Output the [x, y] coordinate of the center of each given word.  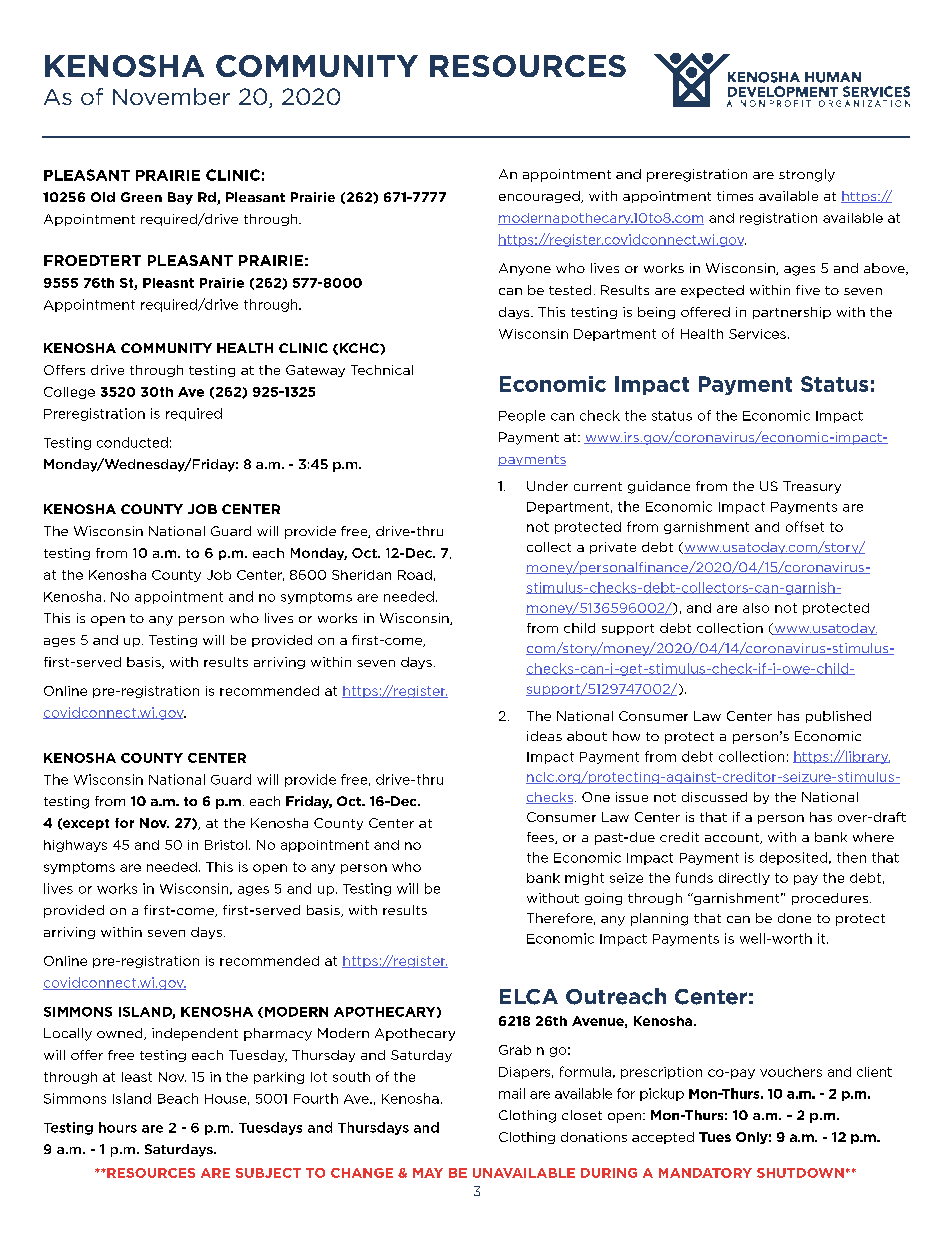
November [171, 96]
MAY [428, 1173]
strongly [807, 175]
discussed [714, 797]
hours [118, 1127]
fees [541, 838]
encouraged [540, 197]
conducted [132, 442]
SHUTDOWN [800, 1173]
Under [547, 486]
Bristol [226, 845]
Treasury [812, 487]
